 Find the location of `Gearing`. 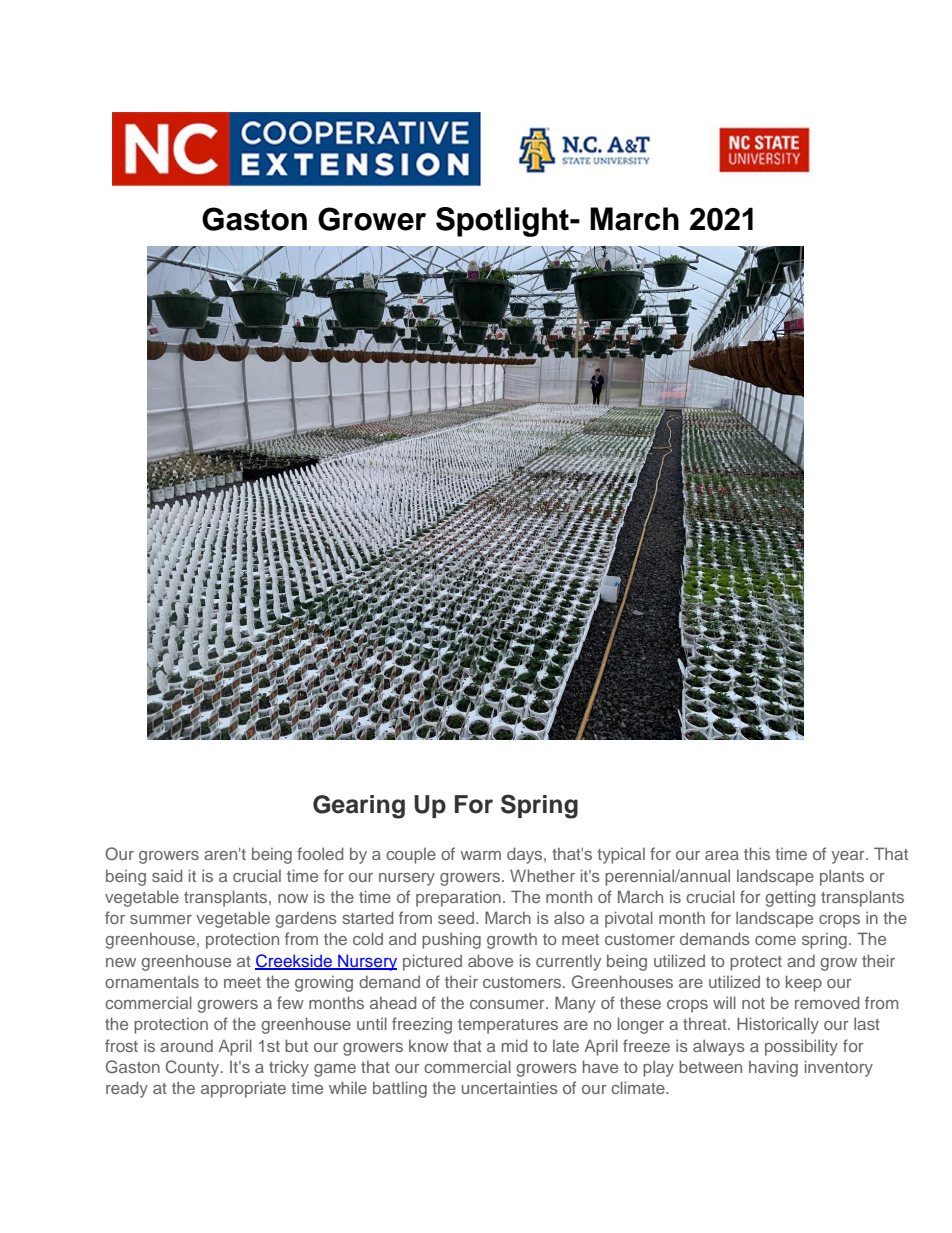

Gearing is located at coordinates (359, 807).
